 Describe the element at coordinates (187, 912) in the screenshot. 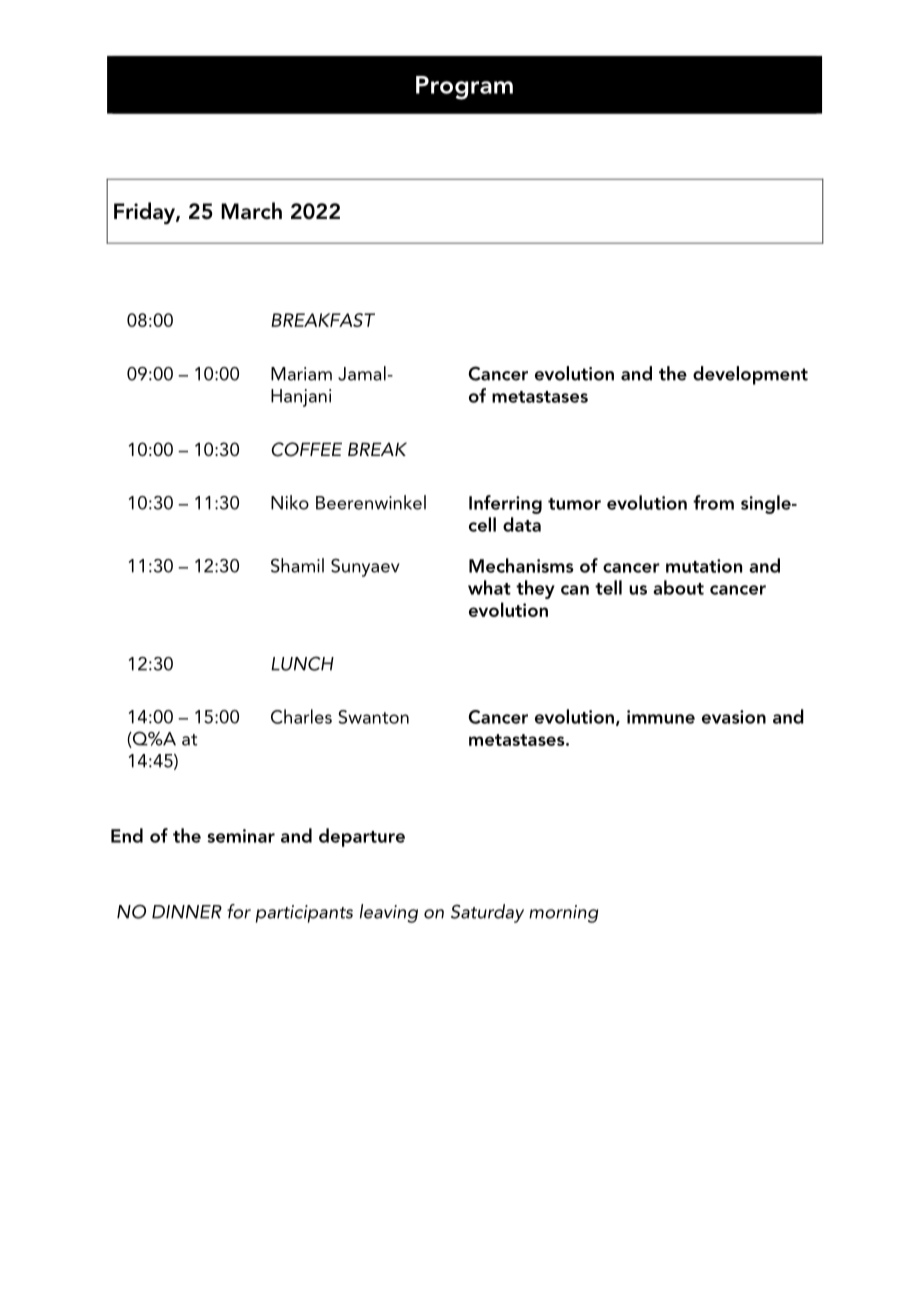

I see `DINNER` at that location.
